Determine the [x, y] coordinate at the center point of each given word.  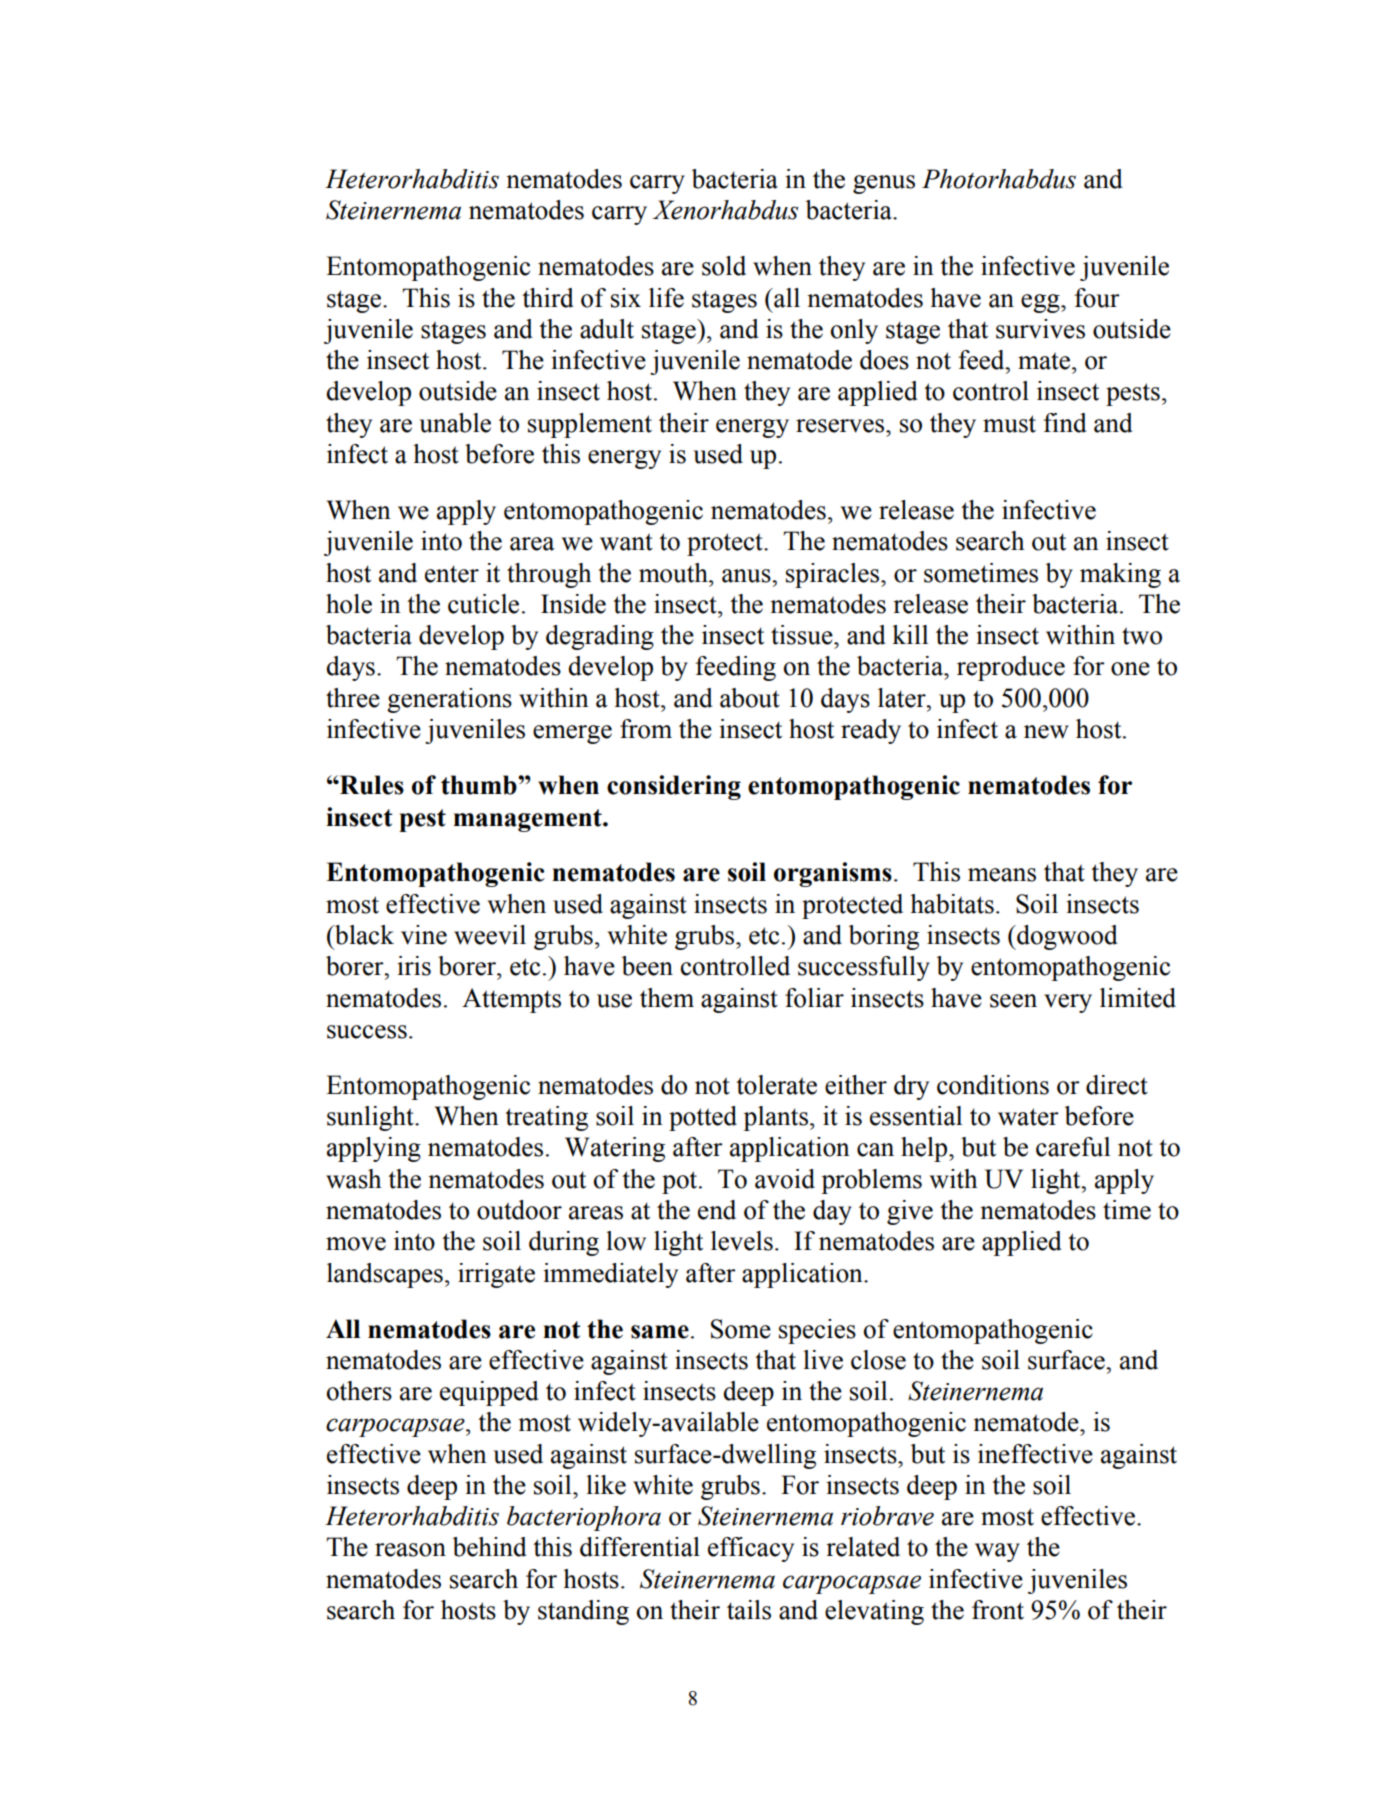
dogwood [1066, 937]
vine [424, 935]
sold [724, 266]
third [548, 298]
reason [410, 1550]
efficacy [751, 1549]
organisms [833, 874]
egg [1041, 303]
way [997, 1552]
